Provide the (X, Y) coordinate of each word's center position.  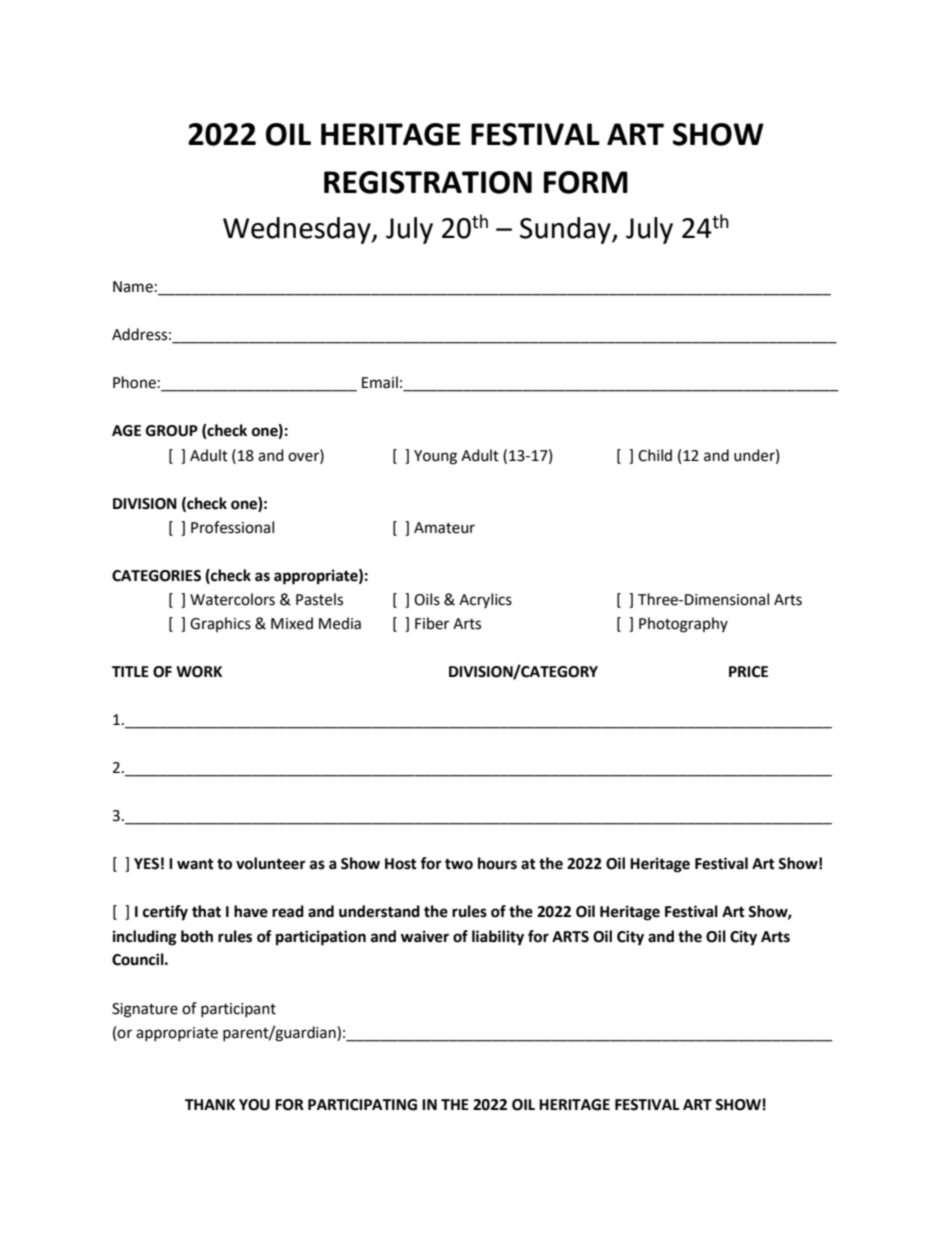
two (459, 864)
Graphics (220, 624)
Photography (683, 625)
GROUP (172, 431)
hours (497, 863)
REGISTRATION (428, 182)
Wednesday (298, 230)
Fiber (432, 623)
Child (655, 455)
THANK (210, 1104)
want (195, 864)
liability (498, 938)
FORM (586, 182)
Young (435, 457)
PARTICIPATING (362, 1105)
